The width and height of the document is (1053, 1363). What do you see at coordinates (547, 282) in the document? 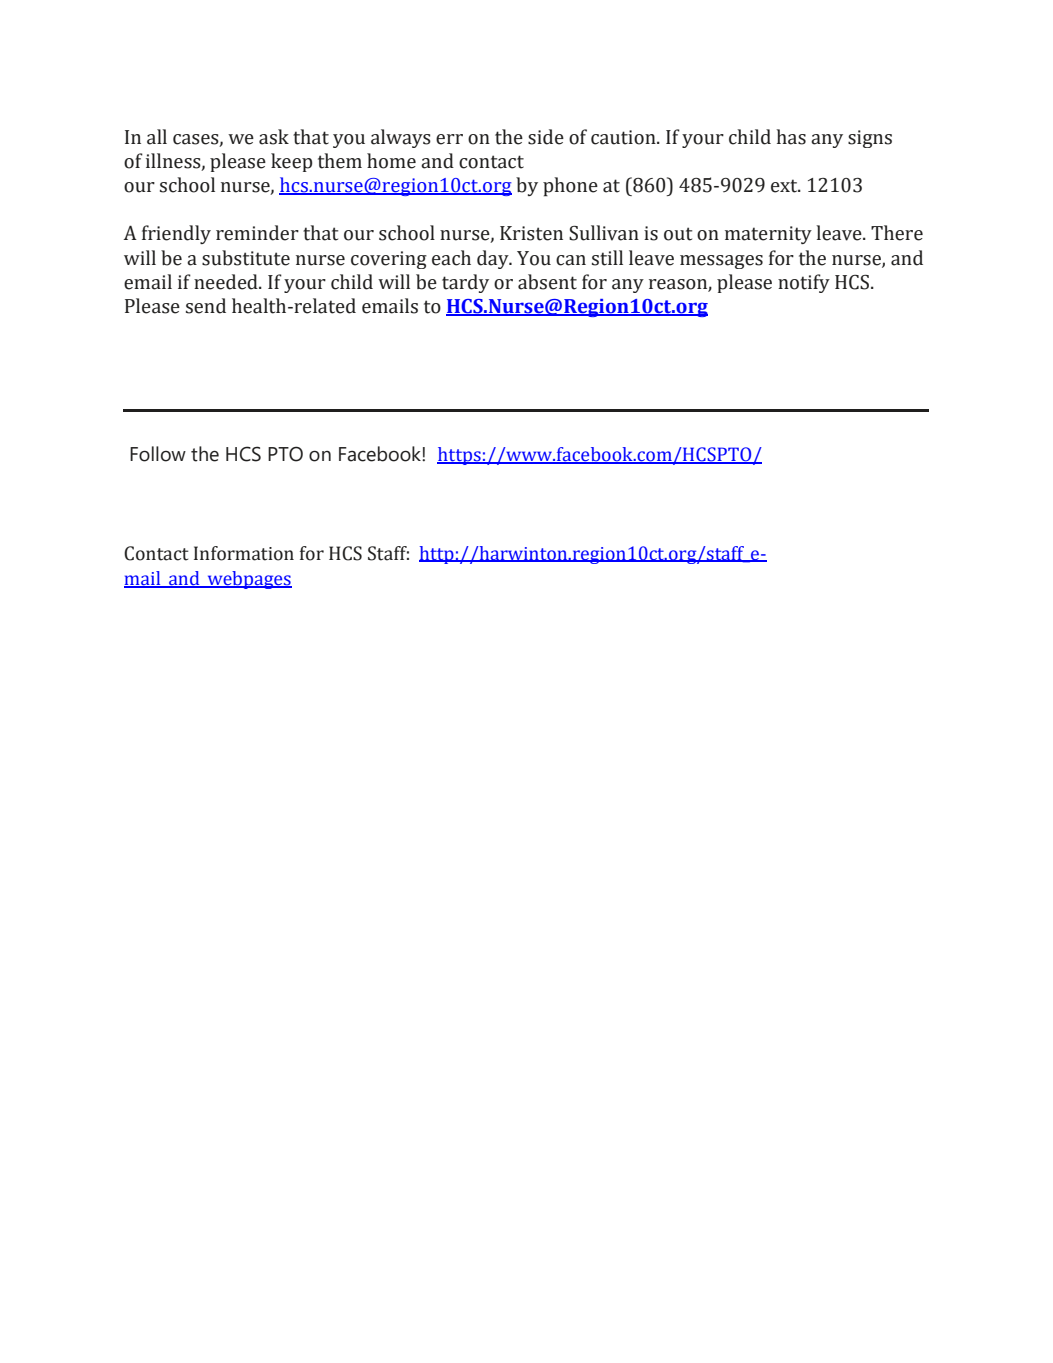
I see `absent` at bounding box center [547, 282].
